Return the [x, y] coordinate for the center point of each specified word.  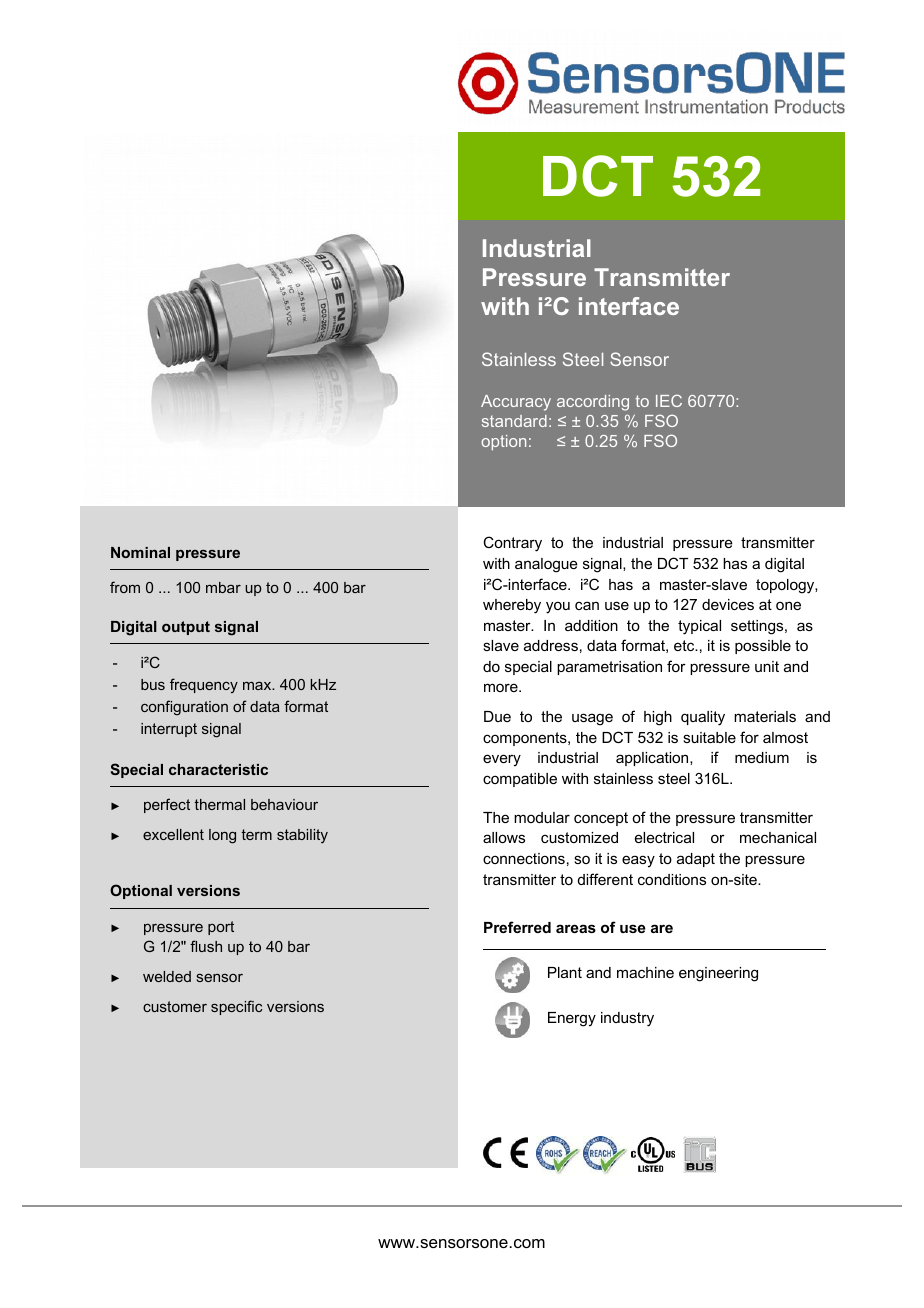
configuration [184, 708]
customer [175, 1006]
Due [497, 716]
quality [703, 718]
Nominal [140, 552]
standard [514, 421]
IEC [669, 401]
